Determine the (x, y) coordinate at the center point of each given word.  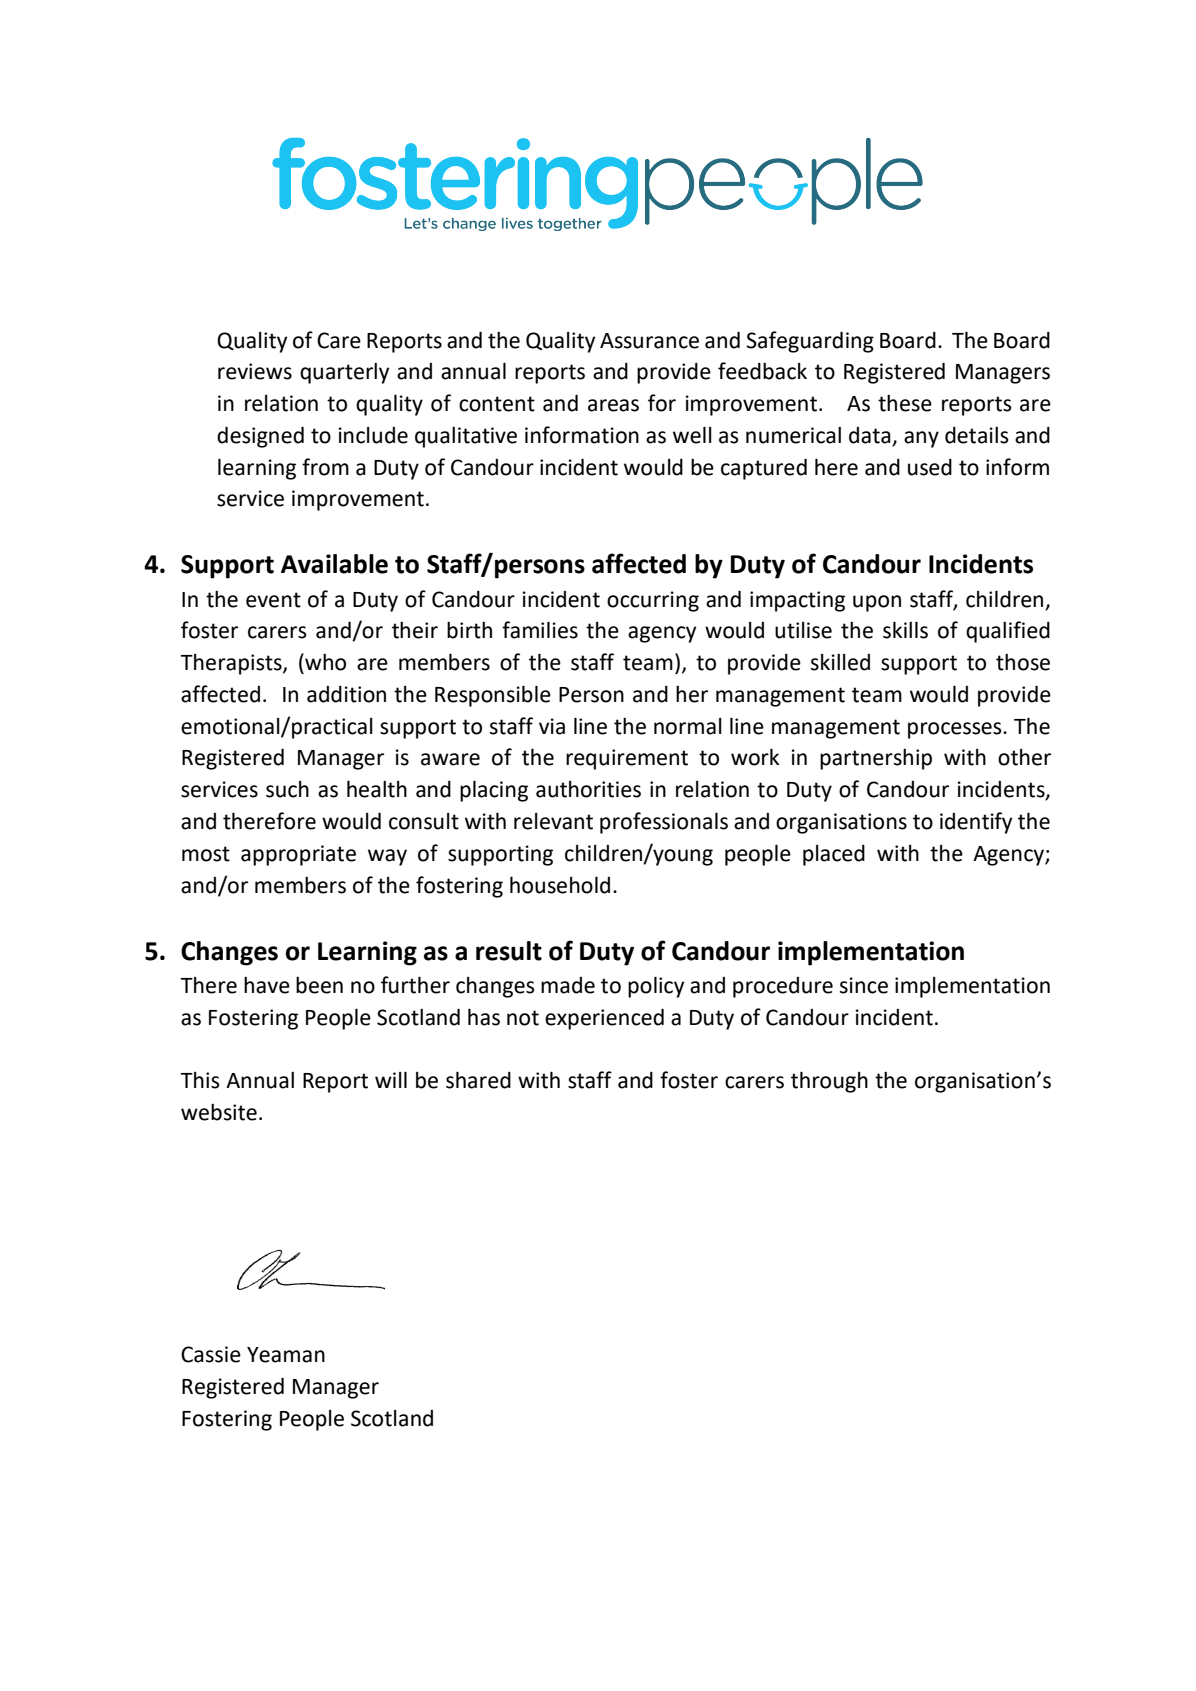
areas (613, 405)
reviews (255, 371)
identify (976, 823)
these (905, 403)
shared (478, 1080)
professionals (664, 823)
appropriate (298, 855)
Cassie (211, 1354)
